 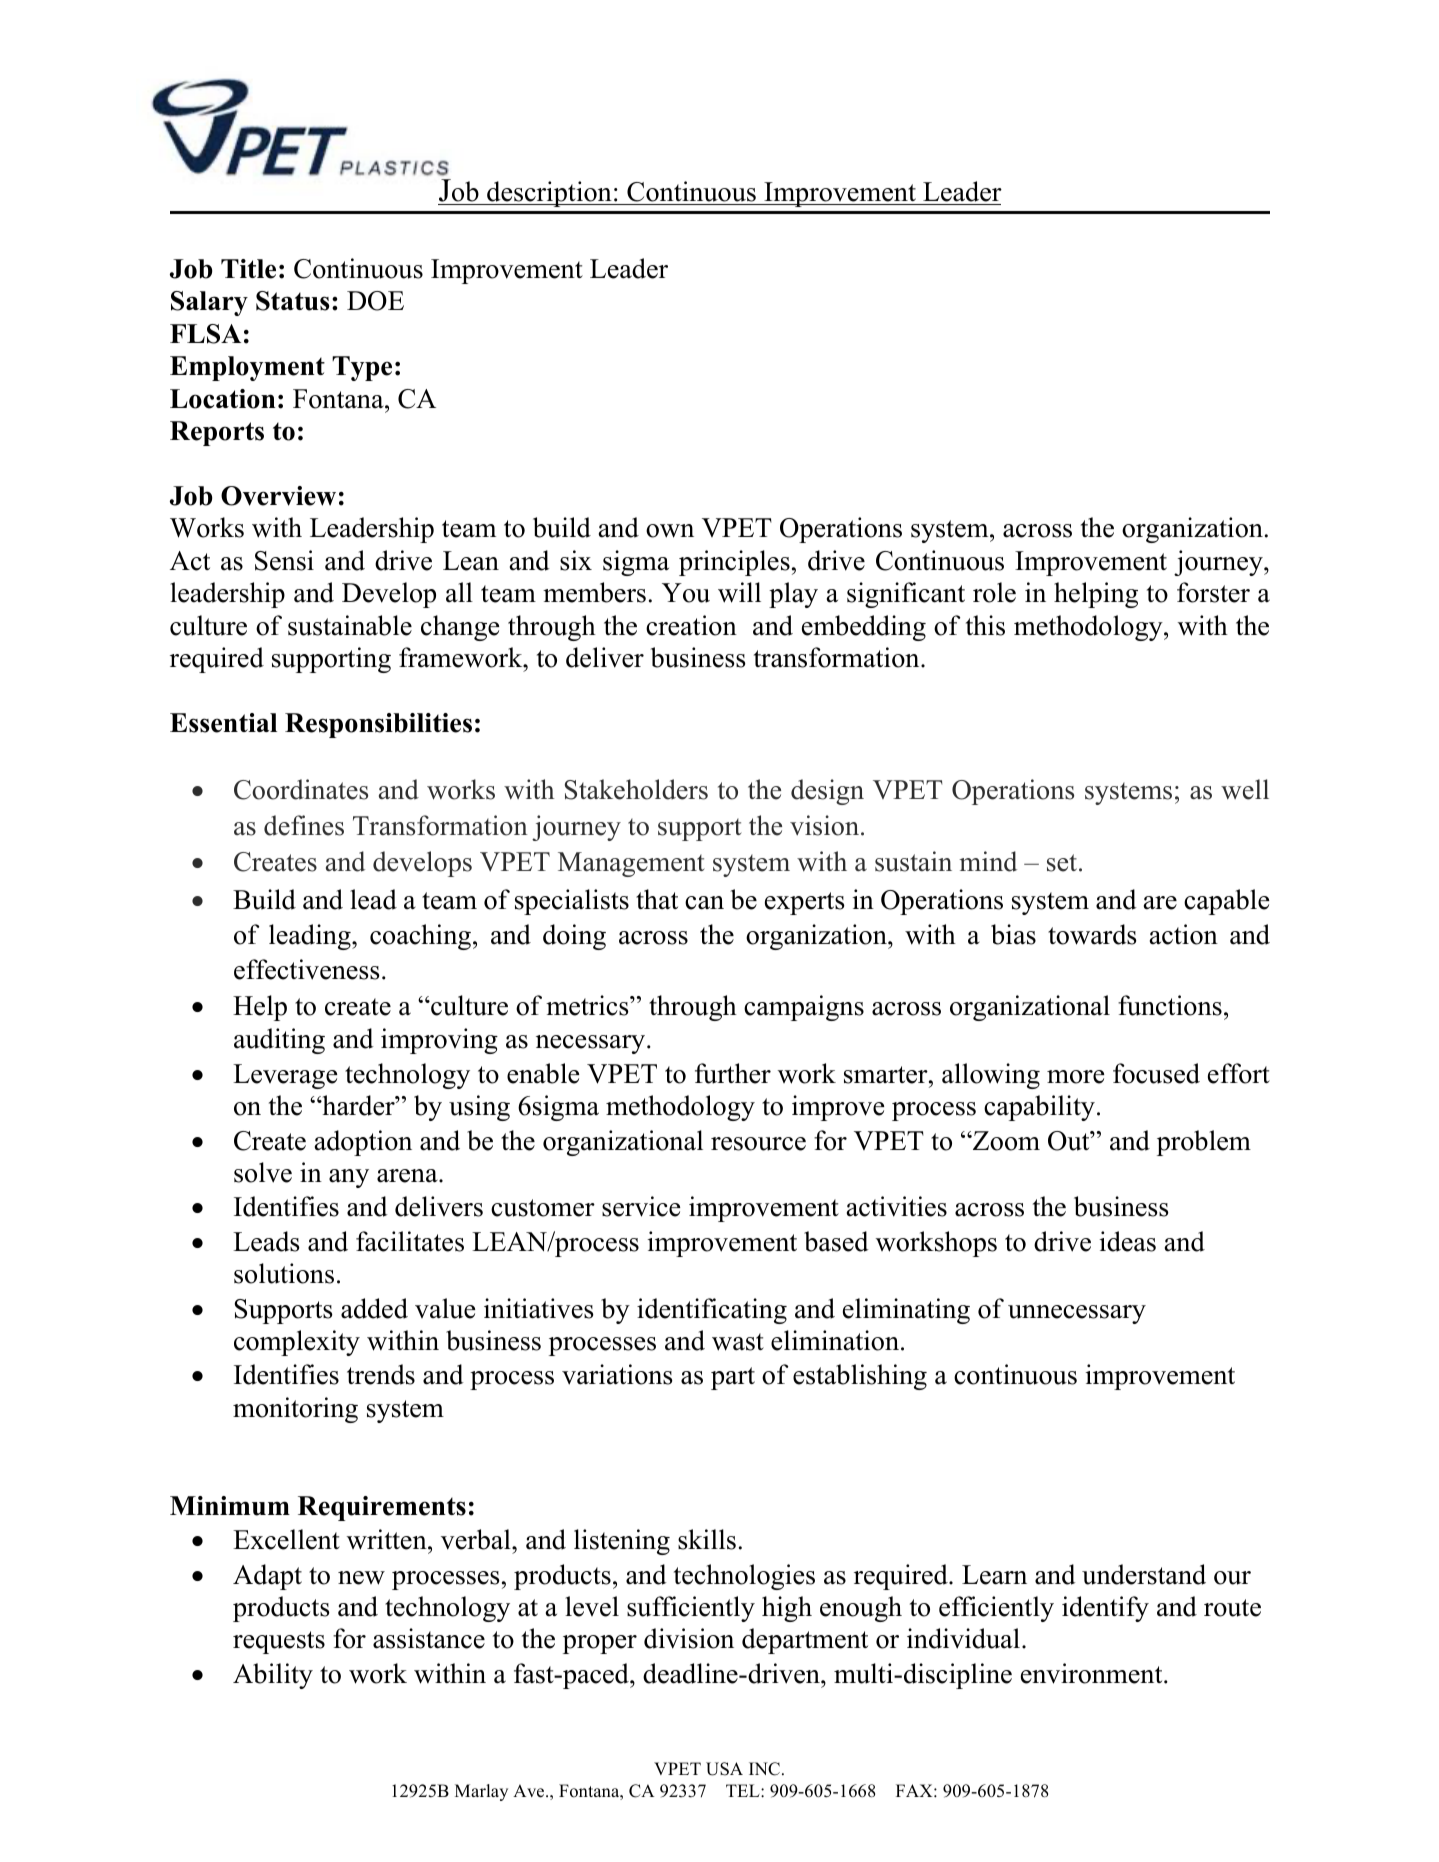 What do you see at coordinates (279, 1642) in the page?
I see `requests` at bounding box center [279, 1642].
